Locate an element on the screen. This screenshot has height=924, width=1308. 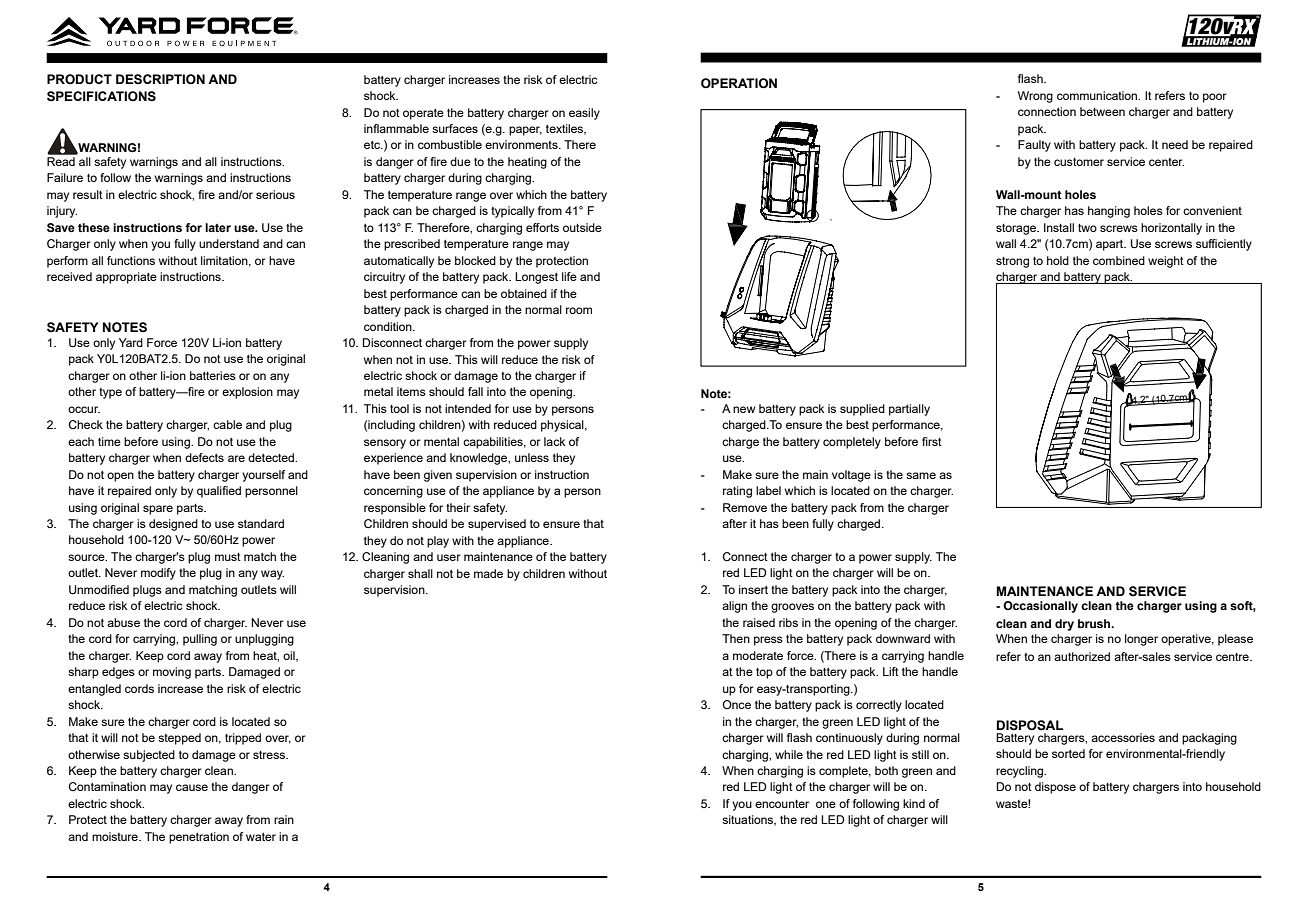
DESCRIPTION is located at coordinates (160, 79).
